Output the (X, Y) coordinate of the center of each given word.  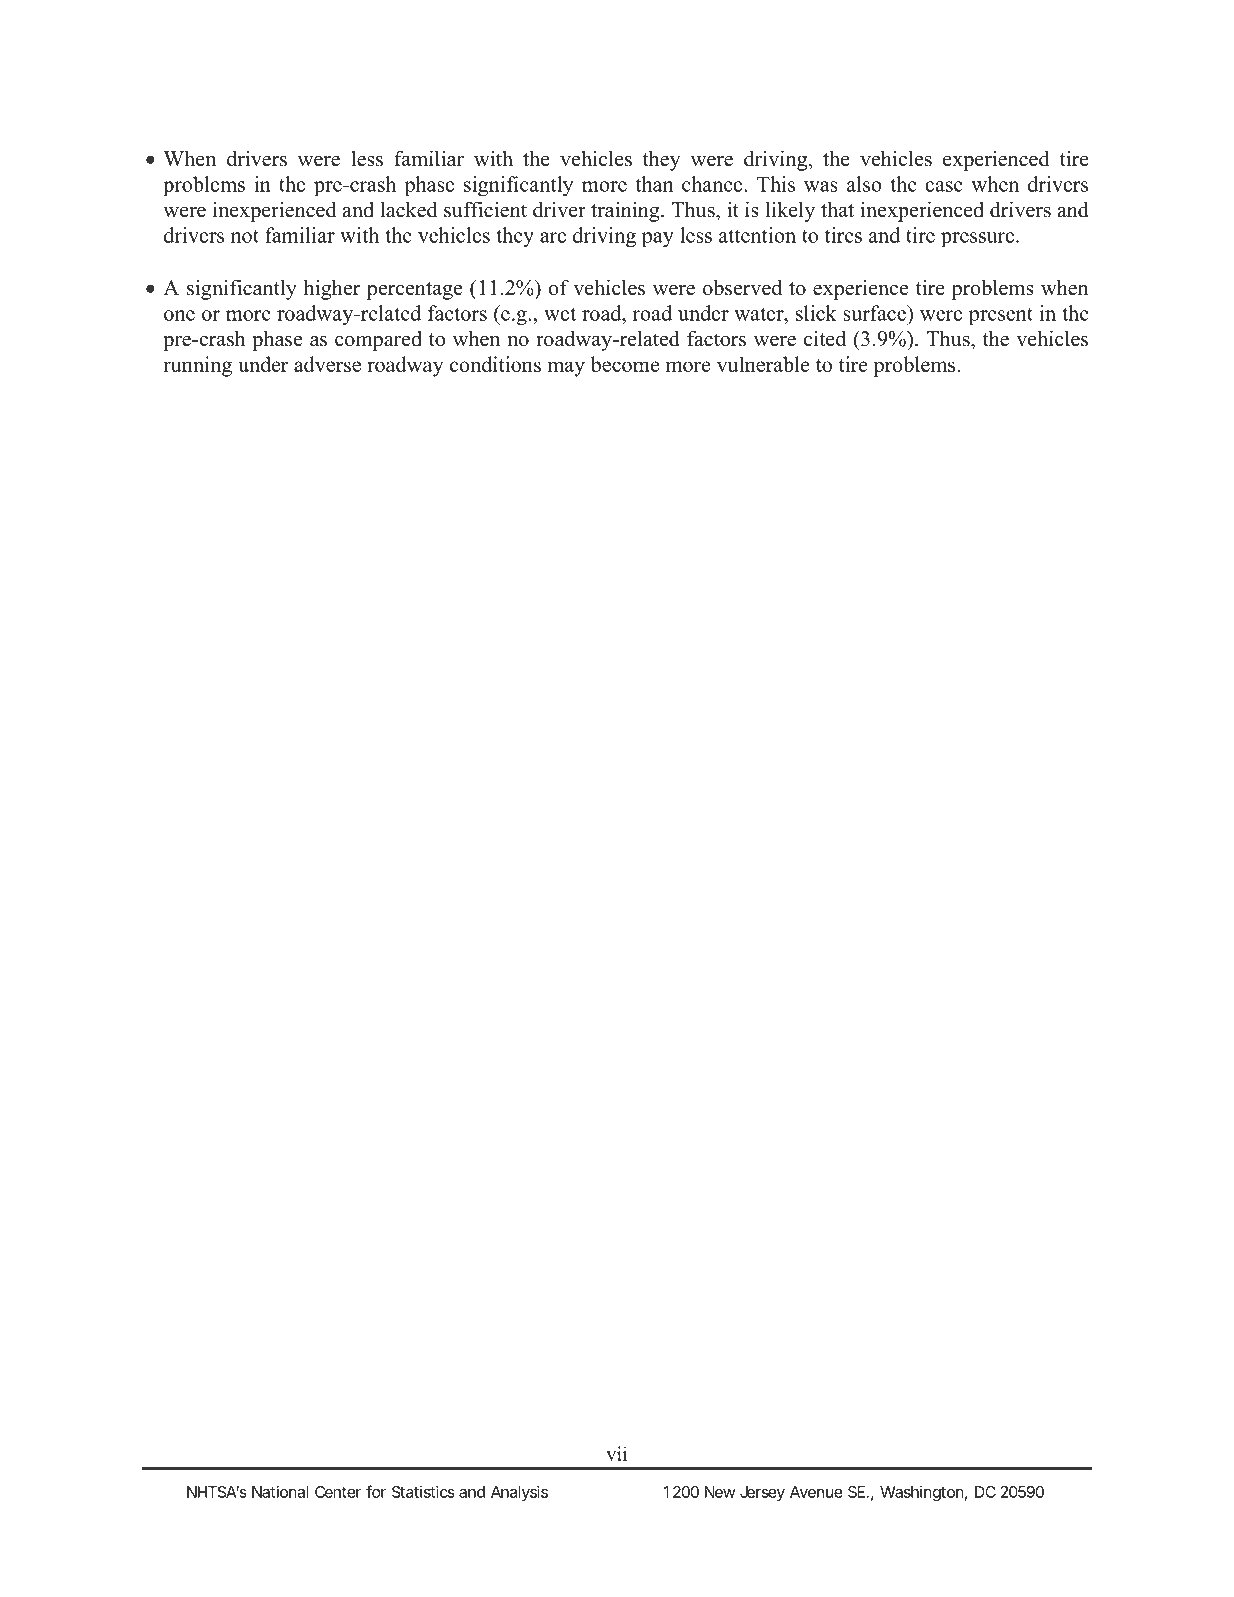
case (944, 186)
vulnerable (763, 364)
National (280, 1491)
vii (616, 1453)
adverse (327, 364)
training (626, 211)
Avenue (816, 1492)
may (566, 369)
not (245, 236)
